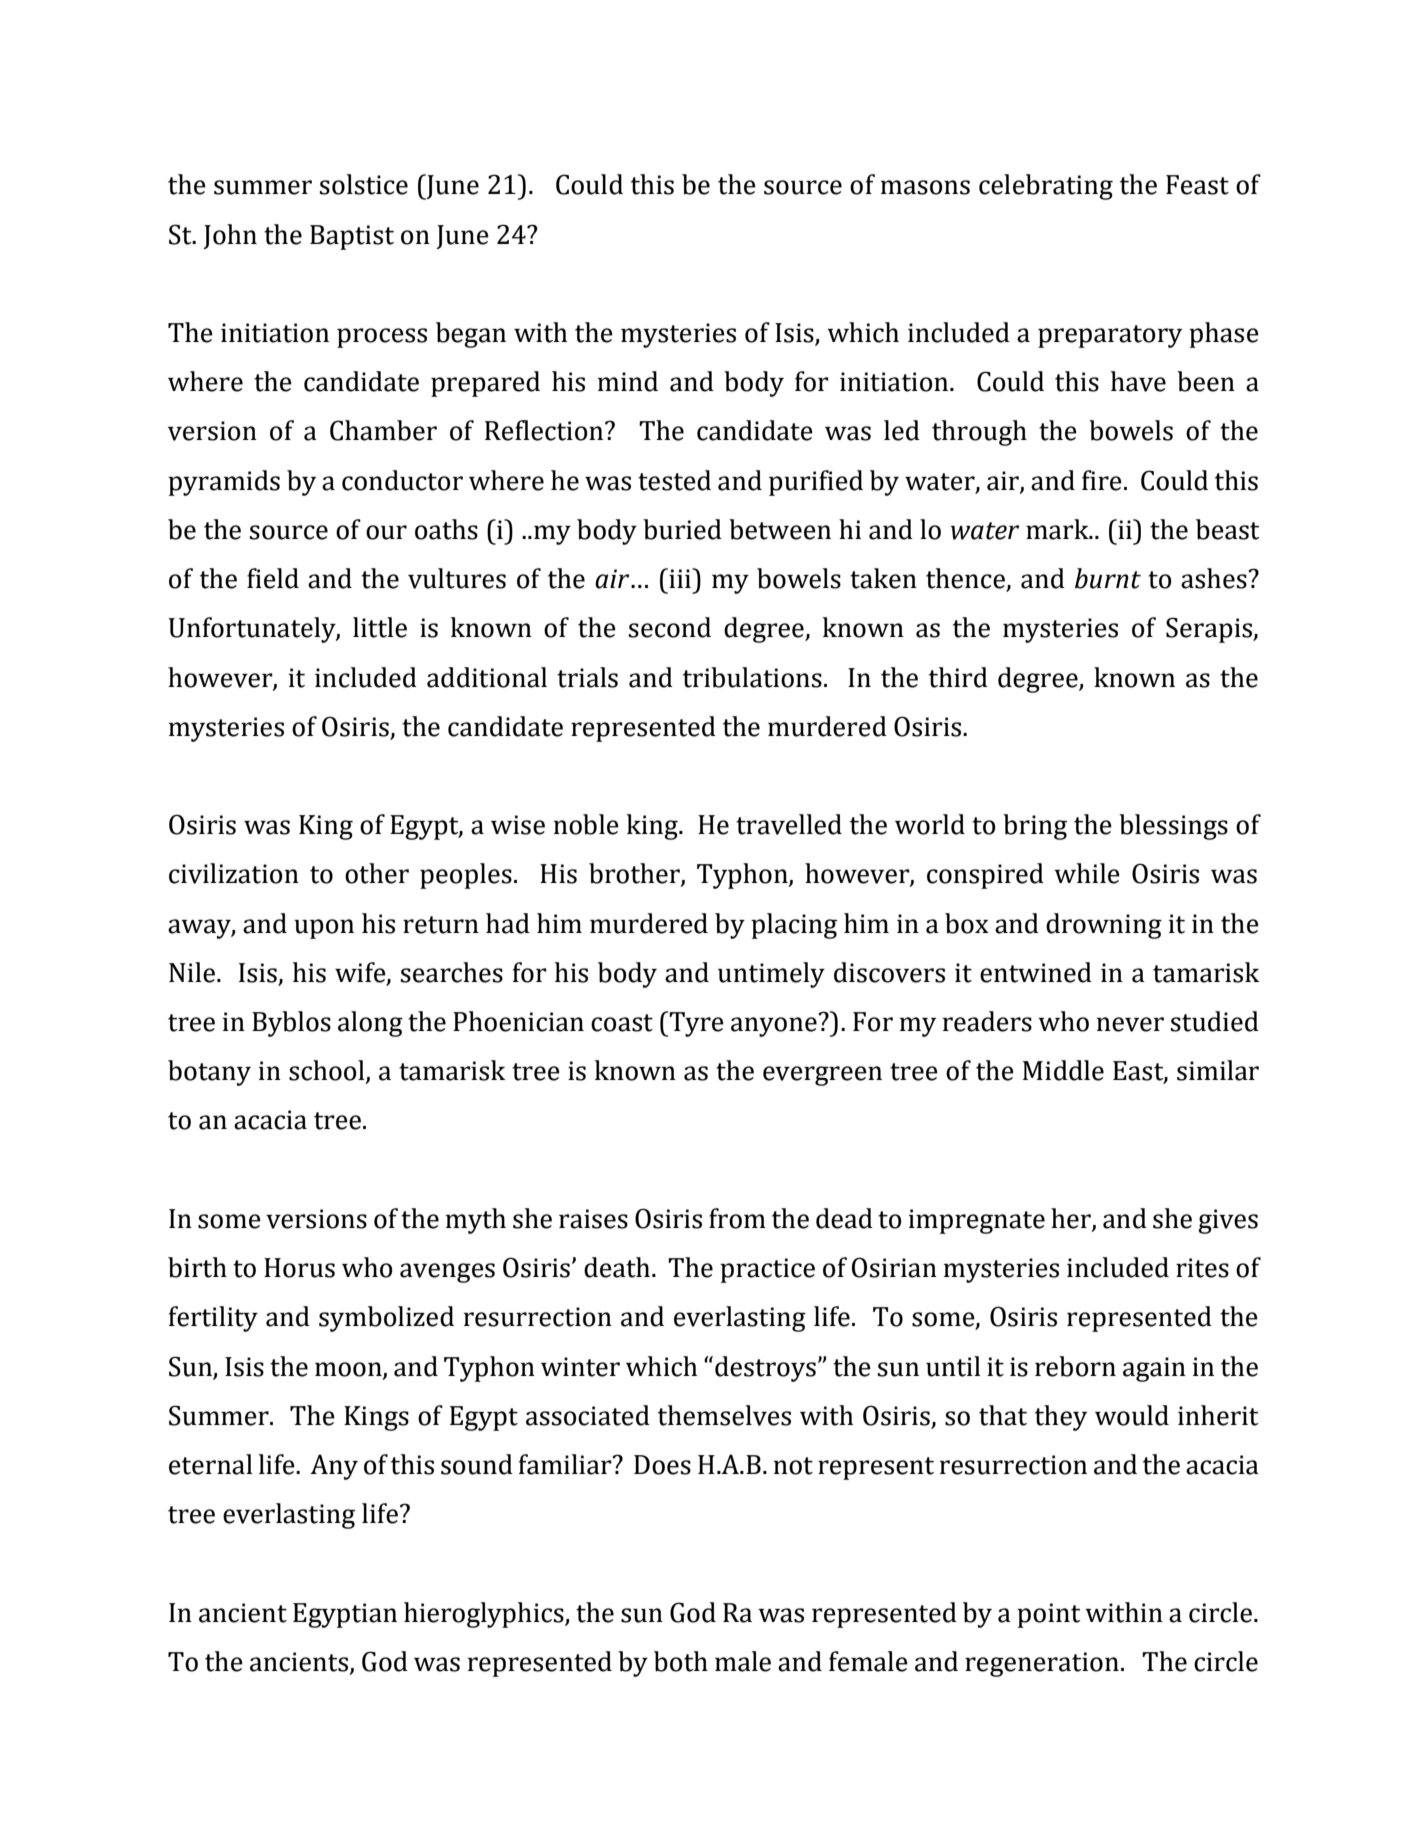  What do you see at coordinates (1102, 480) in the document?
I see `fire` at bounding box center [1102, 480].
